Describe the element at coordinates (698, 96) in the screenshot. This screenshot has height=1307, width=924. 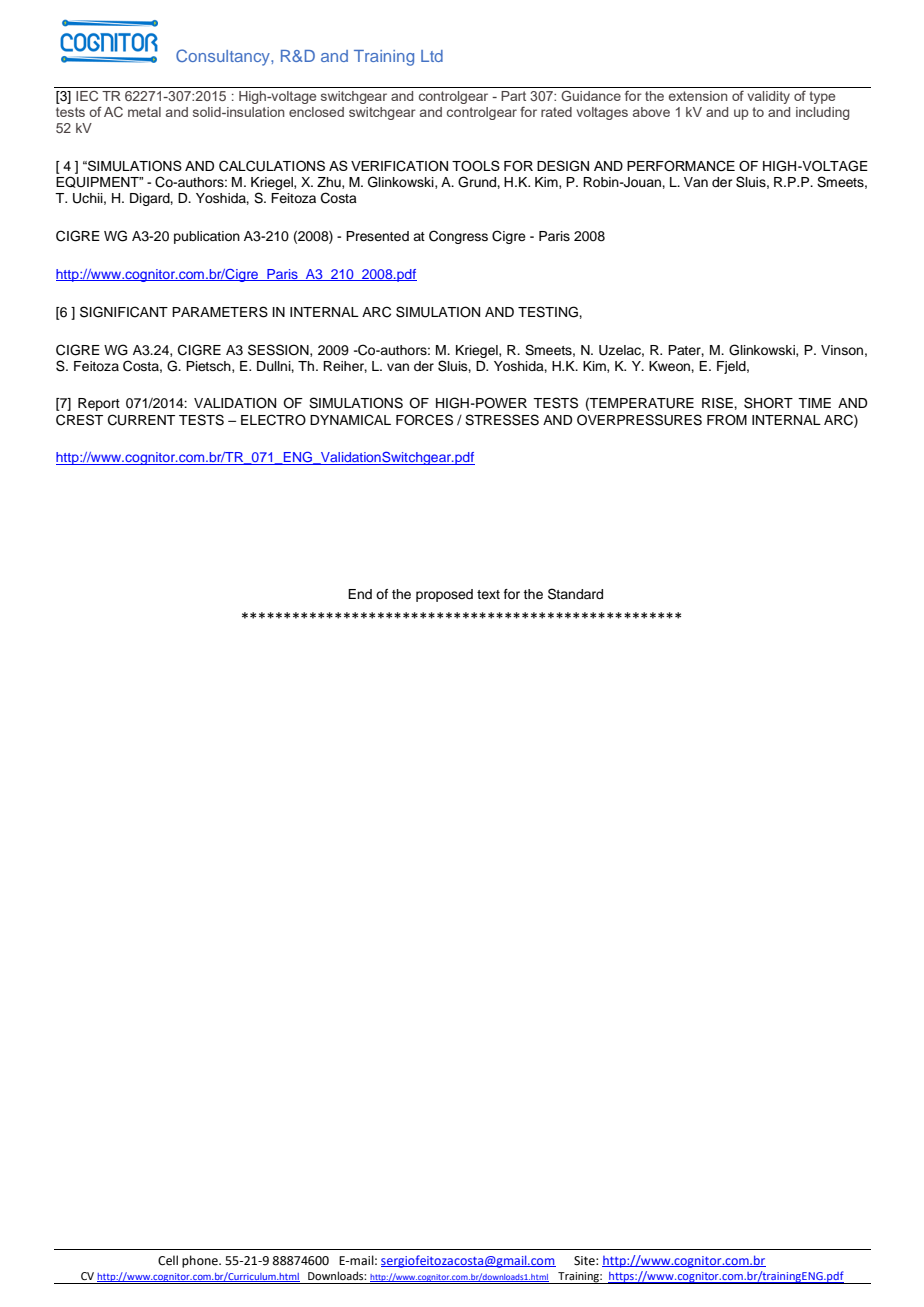
I see `extension` at that location.
